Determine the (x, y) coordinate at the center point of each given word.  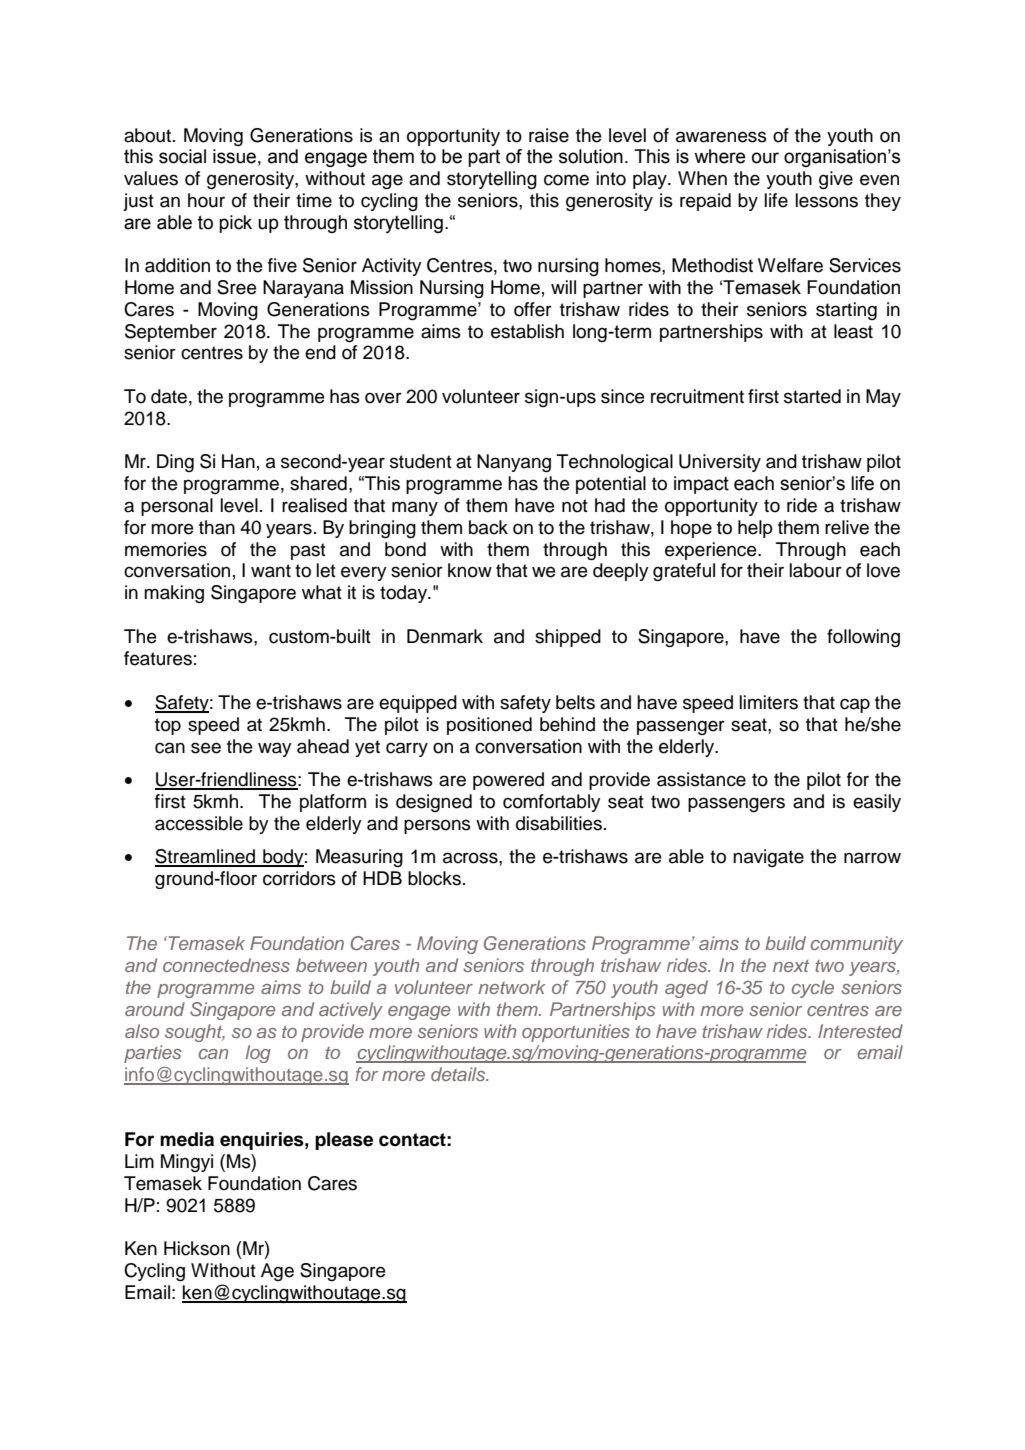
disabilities (559, 823)
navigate (768, 858)
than (217, 527)
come (566, 180)
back (488, 527)
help (755, 529)
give (836, 180)
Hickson (197, 1248)
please (344, 1141)
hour (206, 200)
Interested (860, 1031)
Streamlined (206, 857)
